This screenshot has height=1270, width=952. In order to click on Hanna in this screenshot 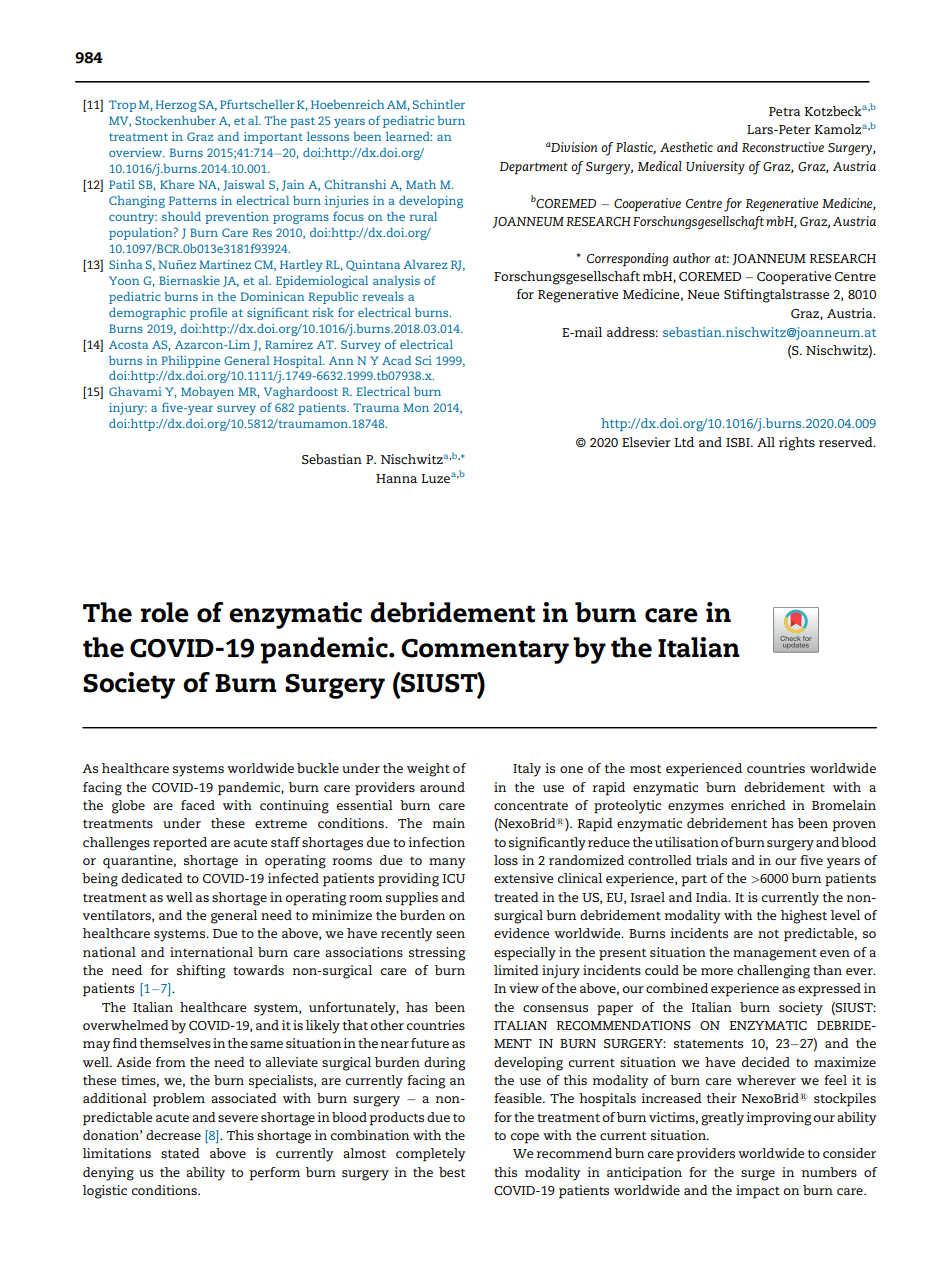, I will do `click(396, 478)`.
